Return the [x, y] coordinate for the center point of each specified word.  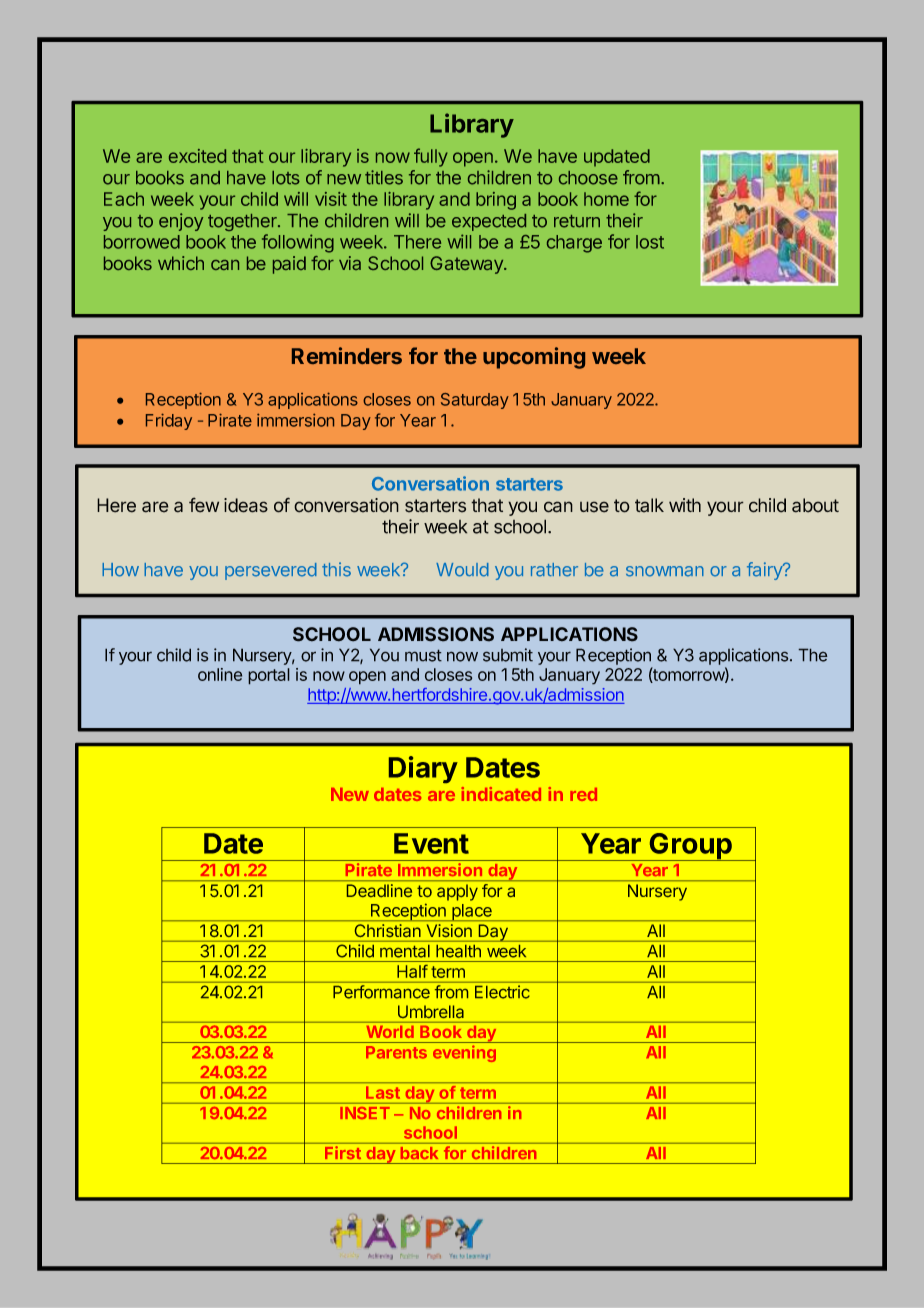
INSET [365, 1113]
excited [197, 156]
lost [650, 242]
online [220, 674]
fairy [765, 571]
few [204, 505]
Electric [502, 992]
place [472, 912]
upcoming [534, 358]
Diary [423, 769]
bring [496, 201]
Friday [169, 422]
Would [462, 570]
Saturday [475, 401]
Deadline [379, 890]
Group [690, 847]
